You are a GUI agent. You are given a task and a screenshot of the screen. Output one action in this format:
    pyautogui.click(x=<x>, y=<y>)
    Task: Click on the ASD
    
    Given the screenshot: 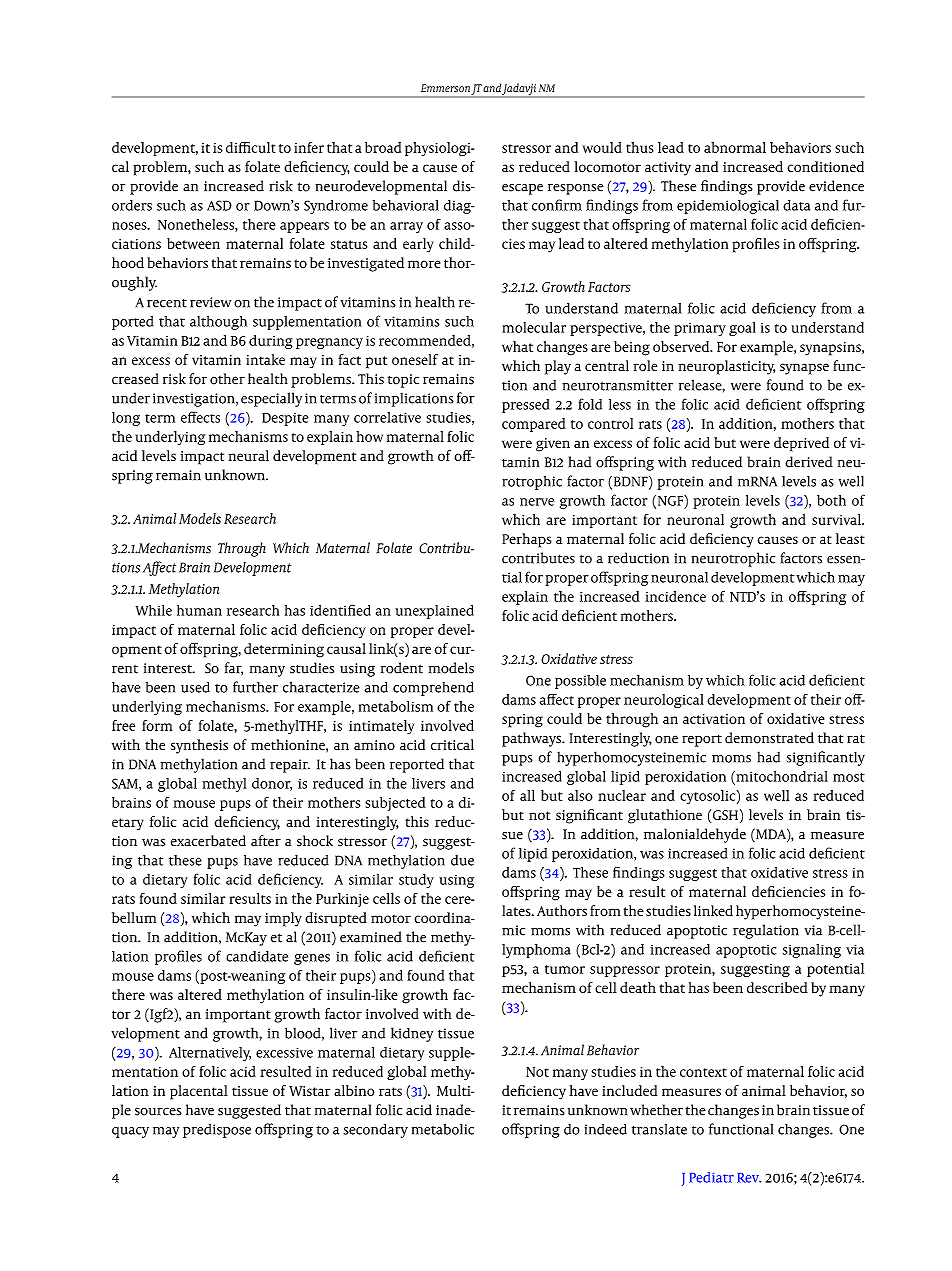 What is the action you would take?
    pyautogui.click(x=219, y=205)
